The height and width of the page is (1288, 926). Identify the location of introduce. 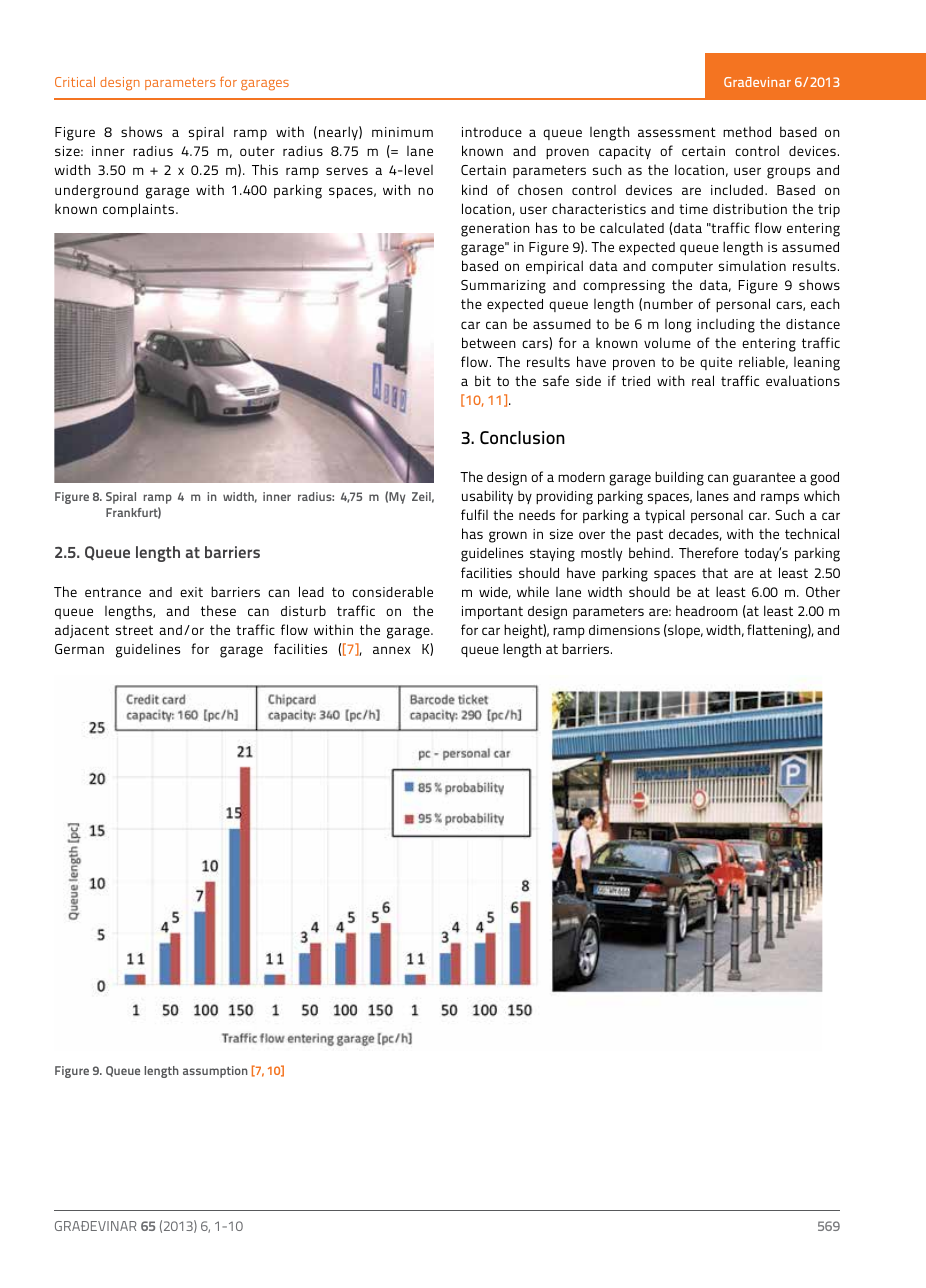
(492, 132).
